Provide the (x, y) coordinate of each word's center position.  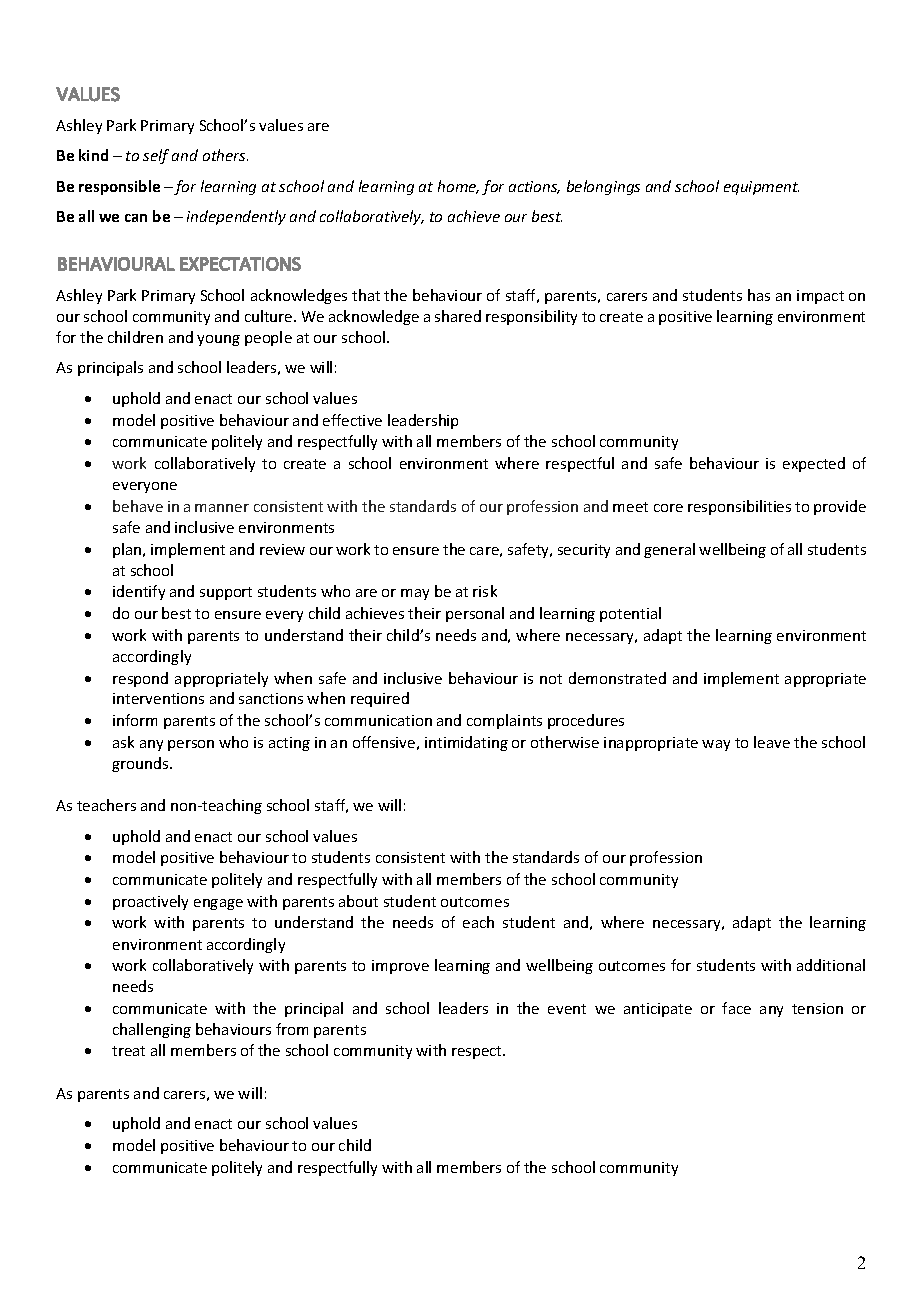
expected (814, 464)
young (218, 340)
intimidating (466, 743)
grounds (141, 764)
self (156, 156)
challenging (152, 1030)
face (736, 1008)
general (669, 550)
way (716, 745)
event (567, 1009)
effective (352, 420)
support (226, 593)
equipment (761, 188)
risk (485, 591)
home (458, 187)
